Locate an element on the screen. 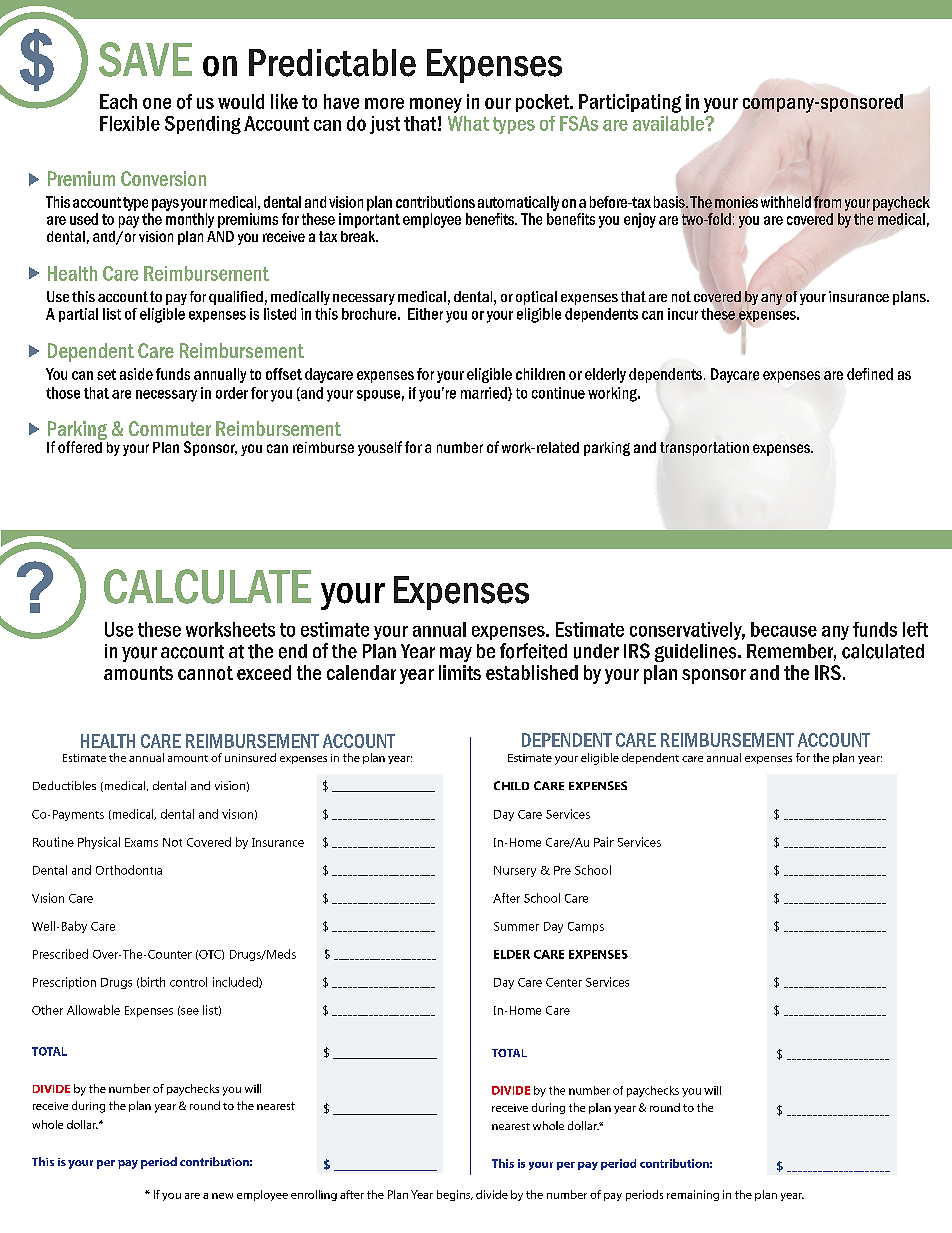 Image resolution: width=952 pixels, height=1233 pixels. may is located at coordinates (456, 654).
